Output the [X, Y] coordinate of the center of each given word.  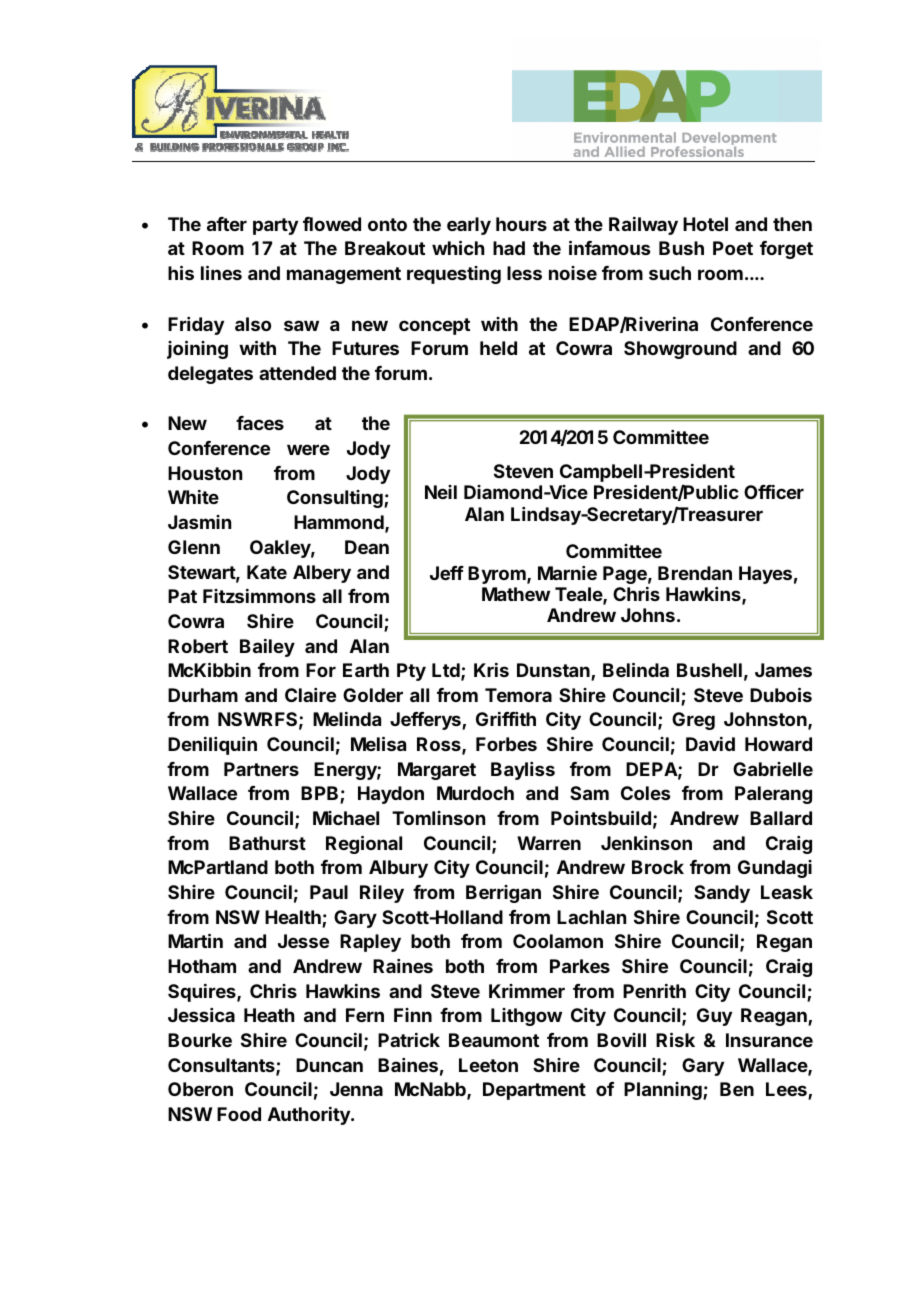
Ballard [781, 818]
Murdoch [475, 793]
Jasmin [199, 522]
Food [239, 1114]
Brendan [695, 573]
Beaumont [494, 1040]
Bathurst [267, 843]
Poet [733, 248]
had [509, 248]
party [275, 226]
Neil [441, 492]
